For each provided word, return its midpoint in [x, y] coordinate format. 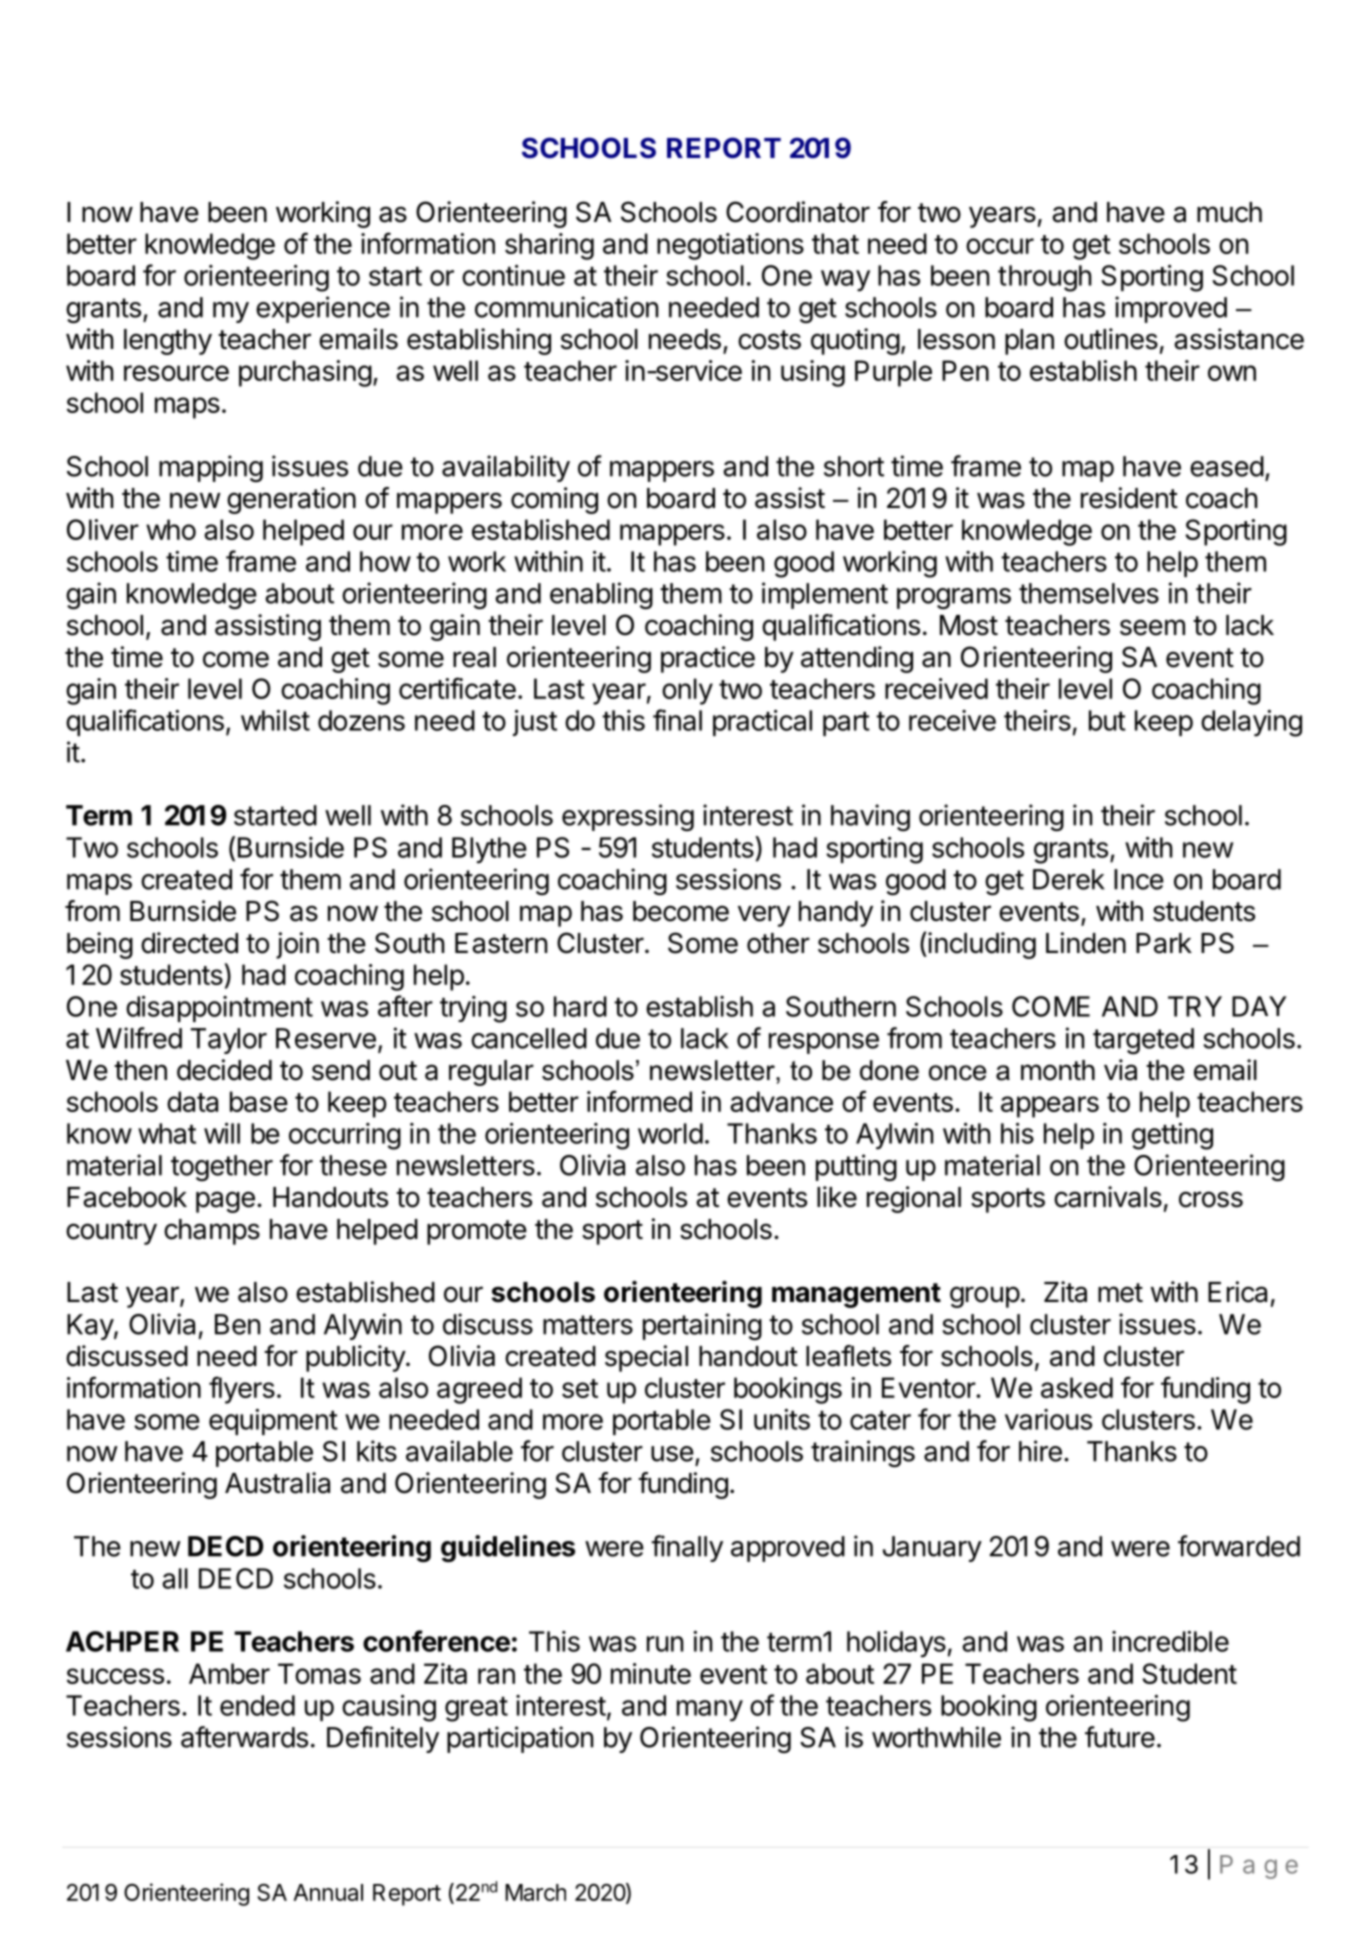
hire [1040, 1451]
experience [323, 309]
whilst [275, 720]
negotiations [730, 246]
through [1045, 278]
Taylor [229, 1041]
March [535, 1892]
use [672, 1454]
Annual [328, 1892]
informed [639, 1101]
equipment [273, 1422]
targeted [1143, 1041]
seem [1152, 627]
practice [708, 659]
